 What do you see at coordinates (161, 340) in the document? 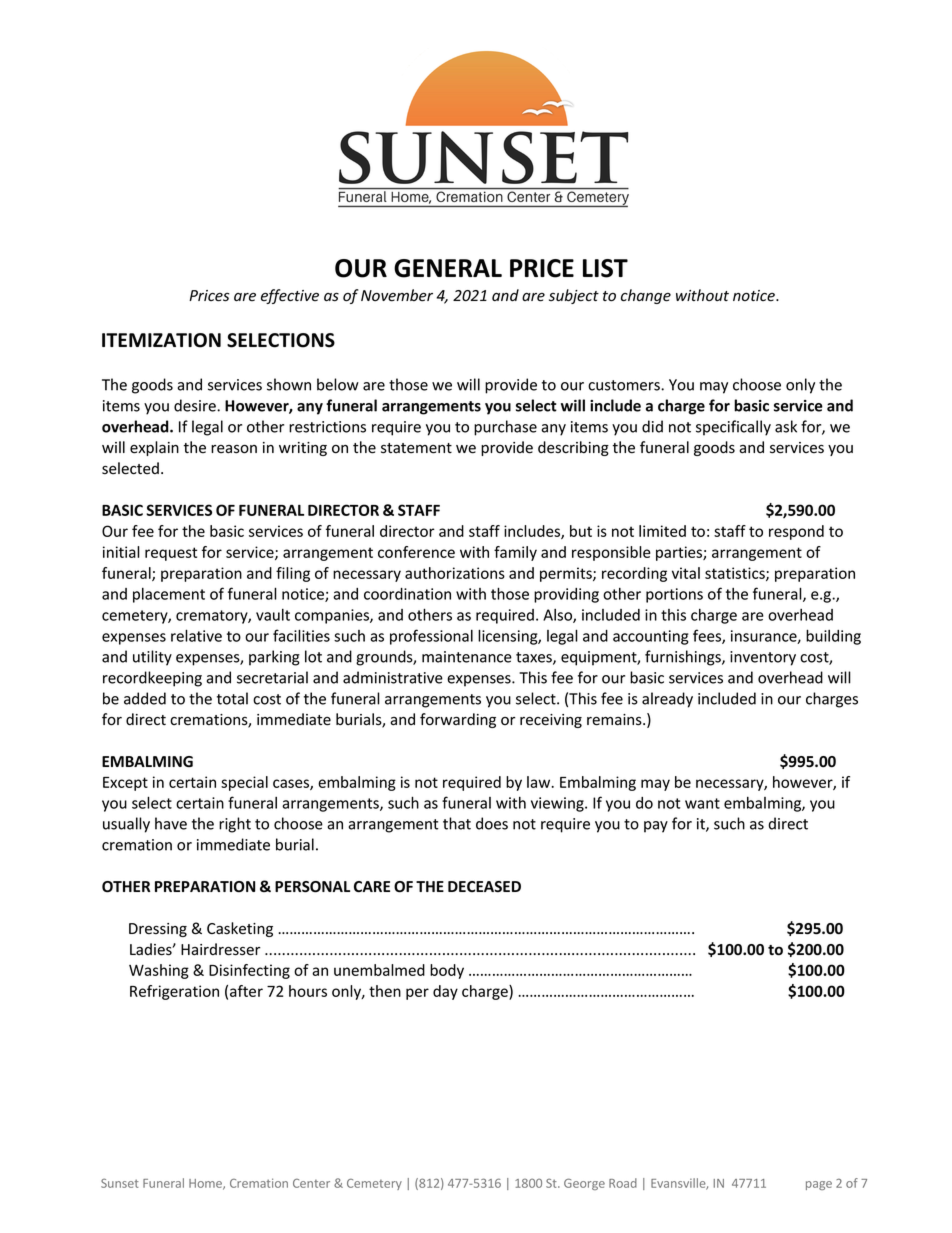
I see `ITEMIZATION` at bounding box center [161, 340].
